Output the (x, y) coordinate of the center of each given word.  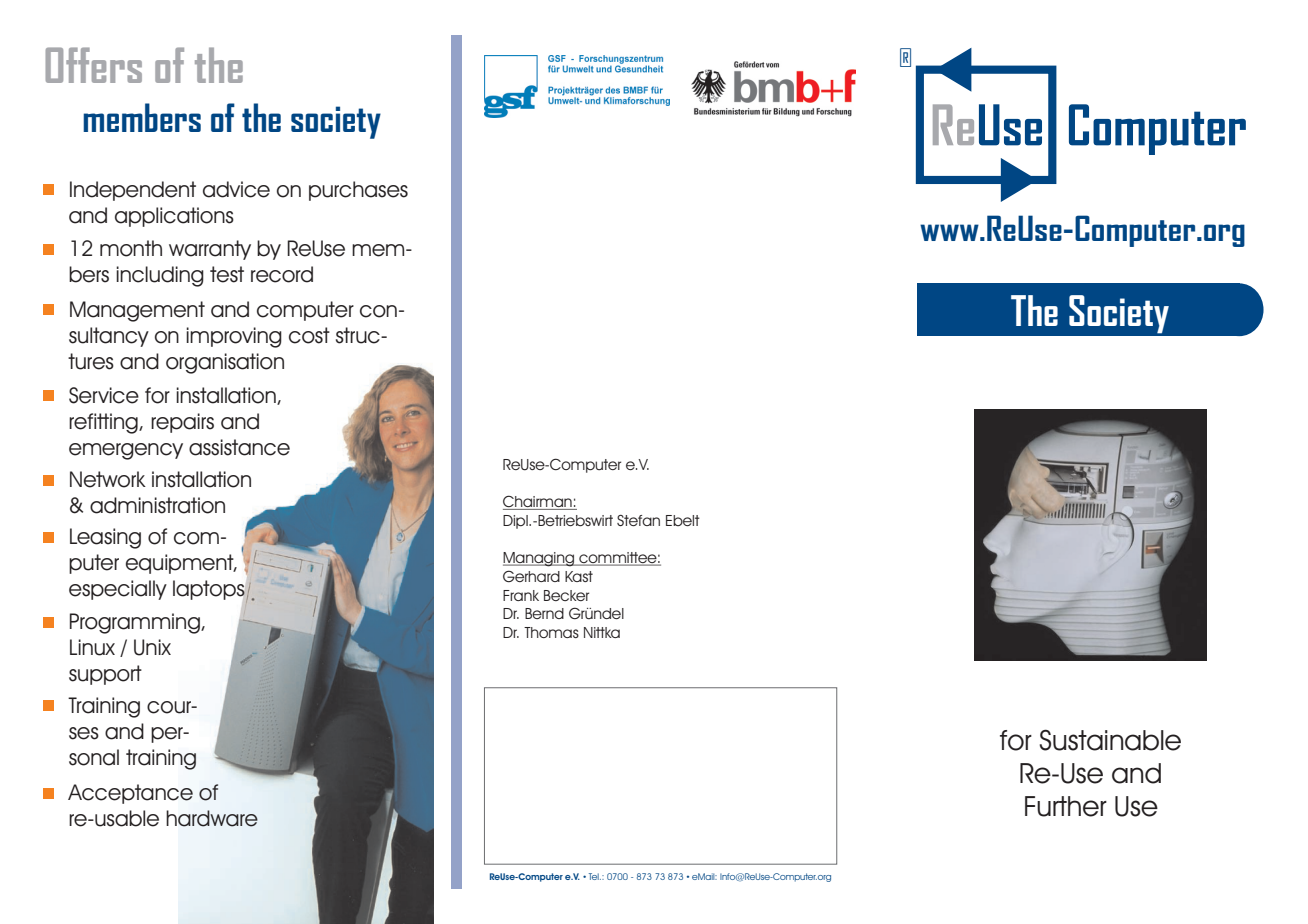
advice (236, 189)
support (105, 675)
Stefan (638, 520)
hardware (212, 818)
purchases (358, 191)
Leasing (105, 538)
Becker (566, 595)
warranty (210, 250)
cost (309, 335)
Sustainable (1110, 740)
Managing (539, 559)
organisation (225, 363)
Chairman (538, 502)
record (282, 274)
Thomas (551, 632)
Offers (94, 65)
